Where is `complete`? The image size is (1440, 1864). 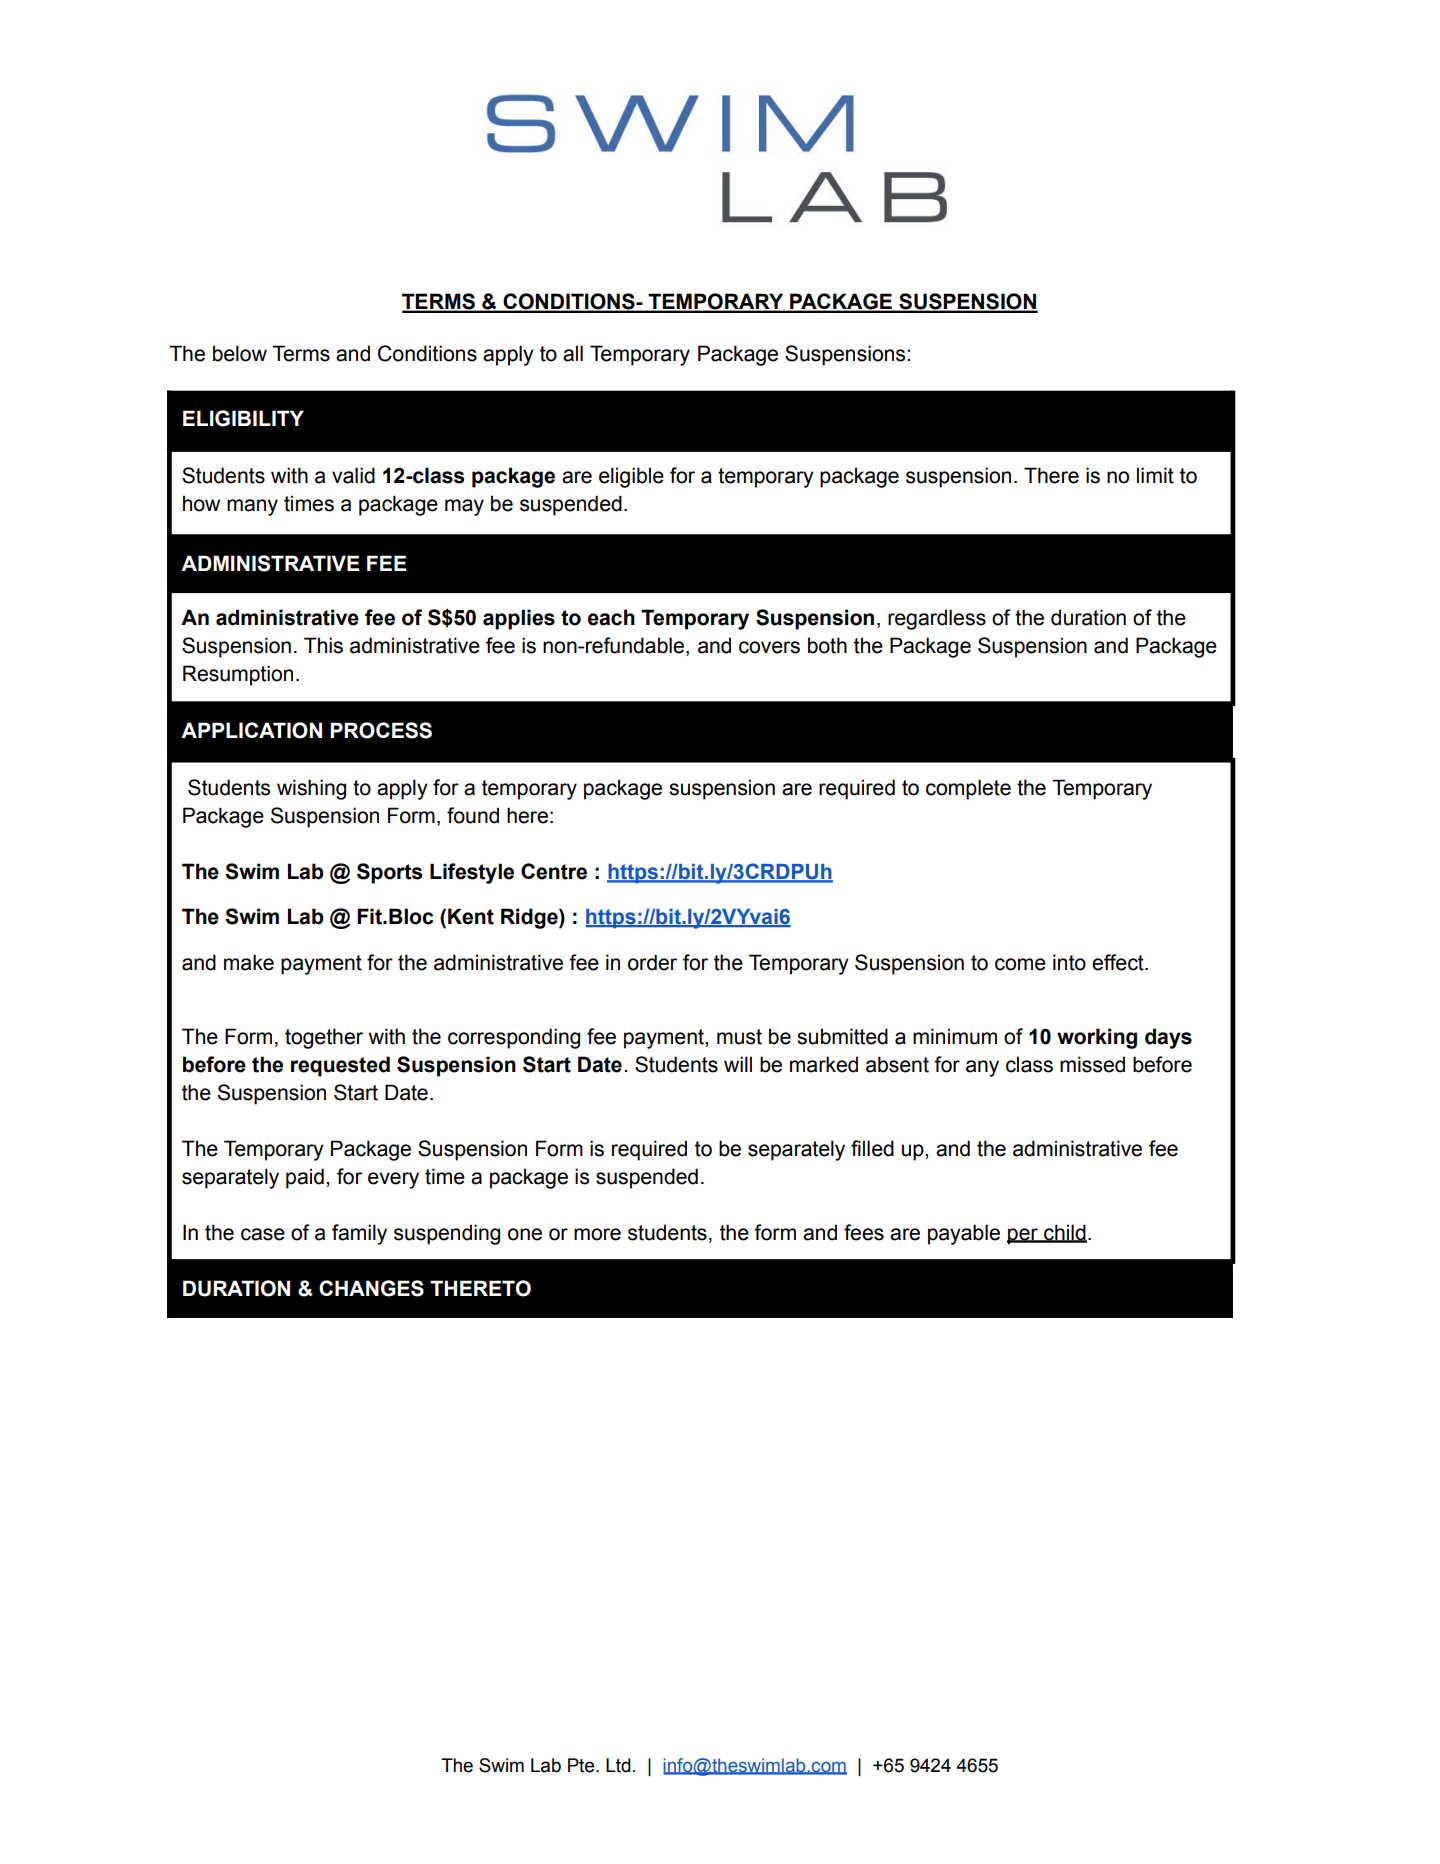
complete is located at coordinates (968, 789).
